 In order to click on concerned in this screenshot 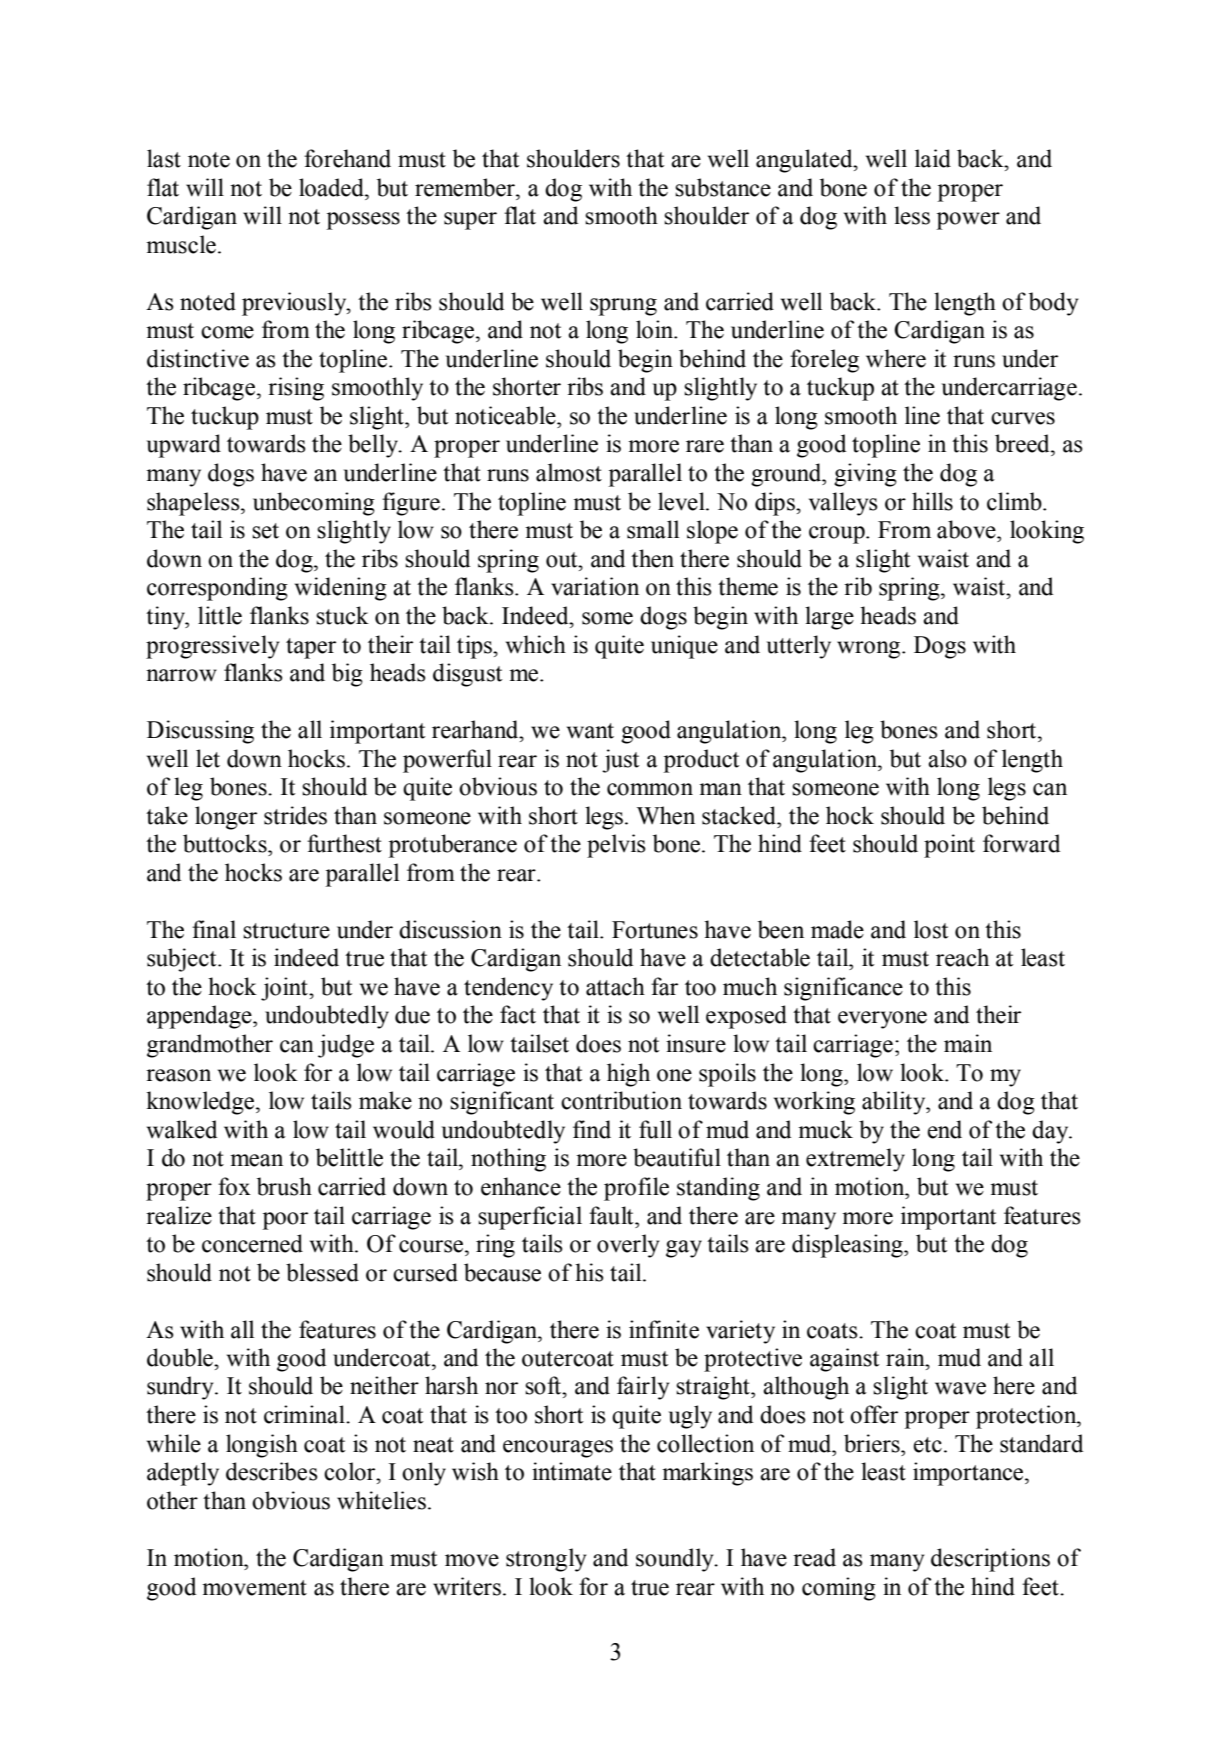, I will do `click(252, 1243)`.
